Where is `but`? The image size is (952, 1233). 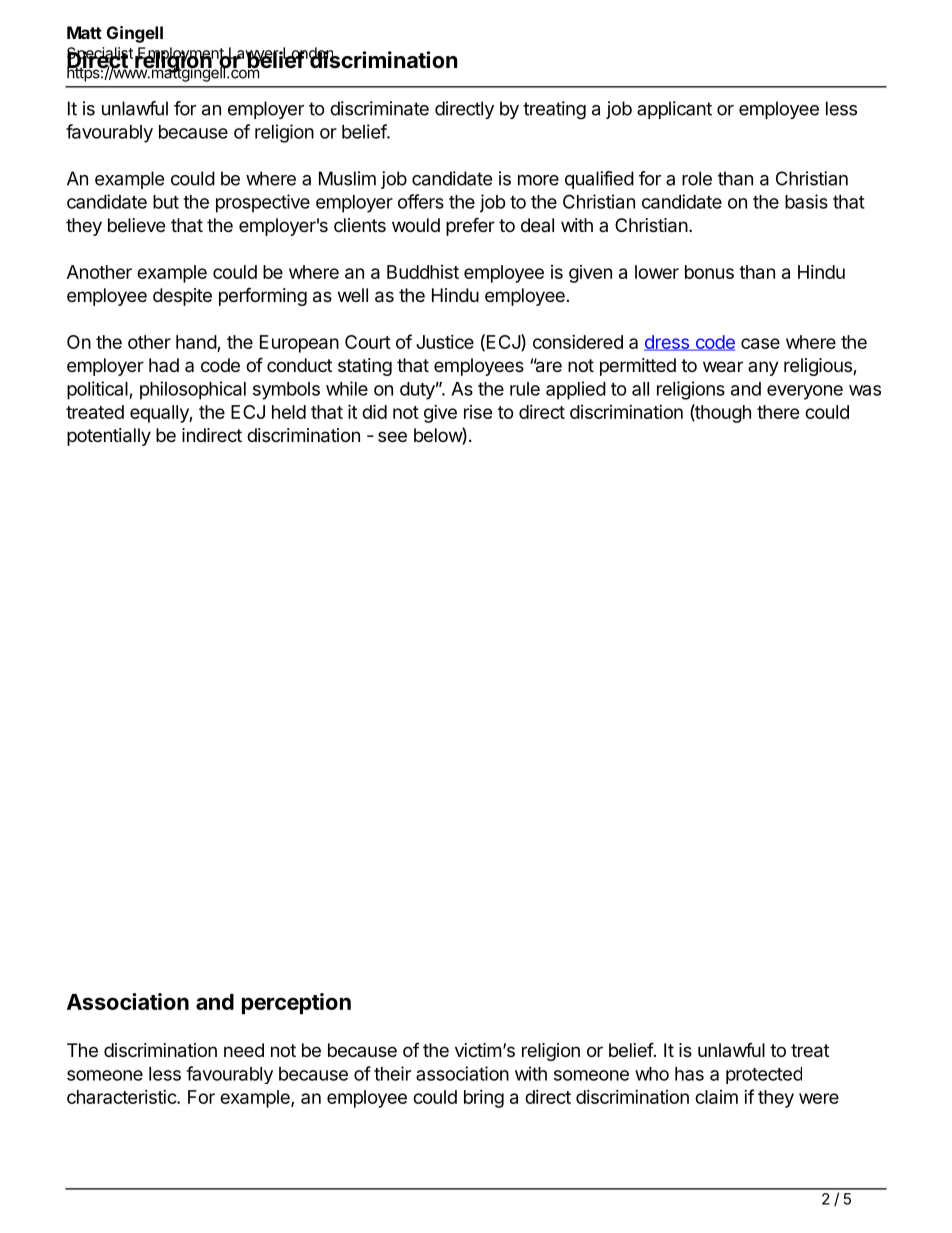
but is located at coordinates (166, 202).
